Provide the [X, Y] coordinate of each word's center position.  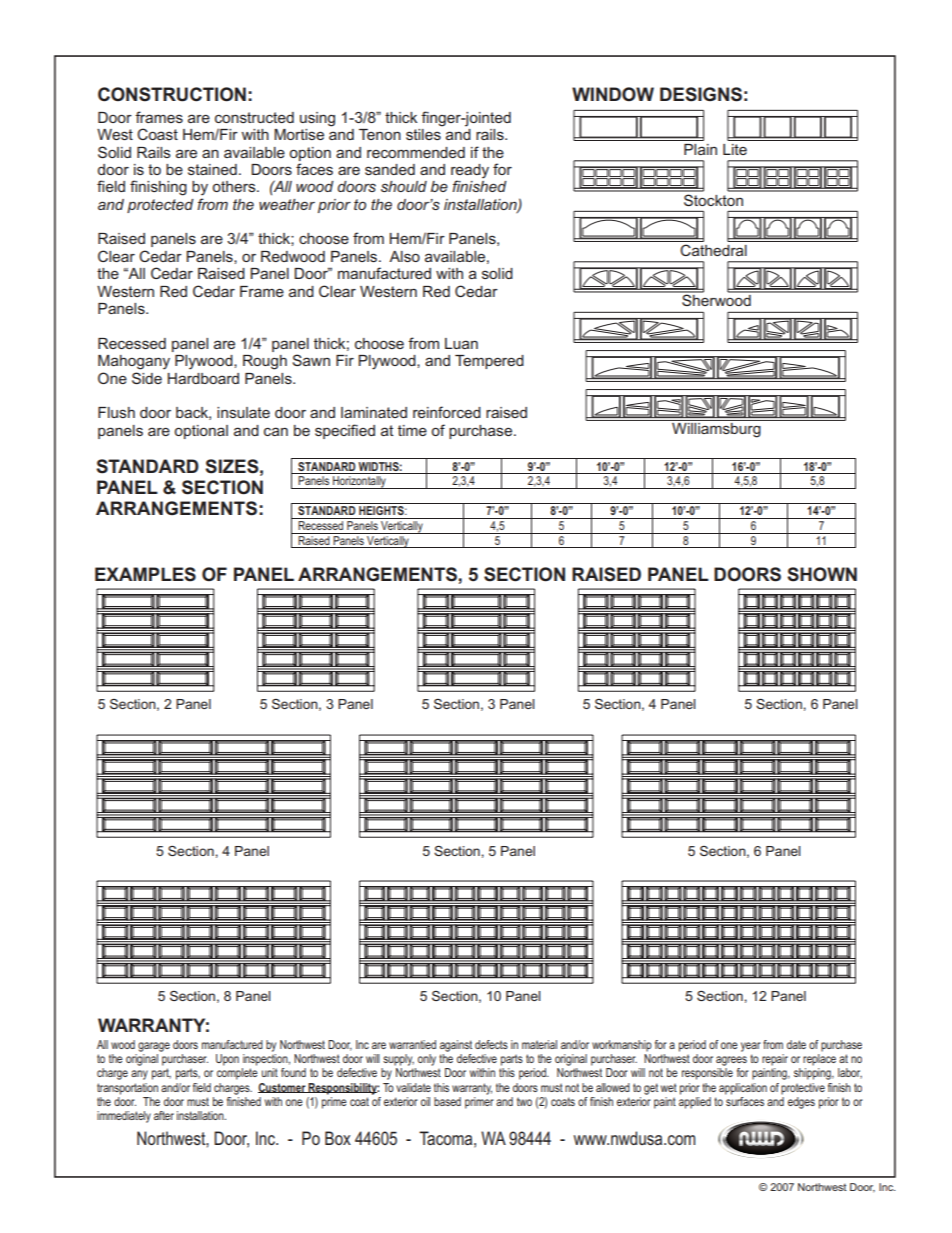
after [164, 1115]
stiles [423, 134]
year [751, 1047]
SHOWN [822, 574]
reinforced [447, 412]
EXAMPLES [145, 574]
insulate [243, 412]
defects [491, 1044]
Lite [735, 149]
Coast [157, 134]
